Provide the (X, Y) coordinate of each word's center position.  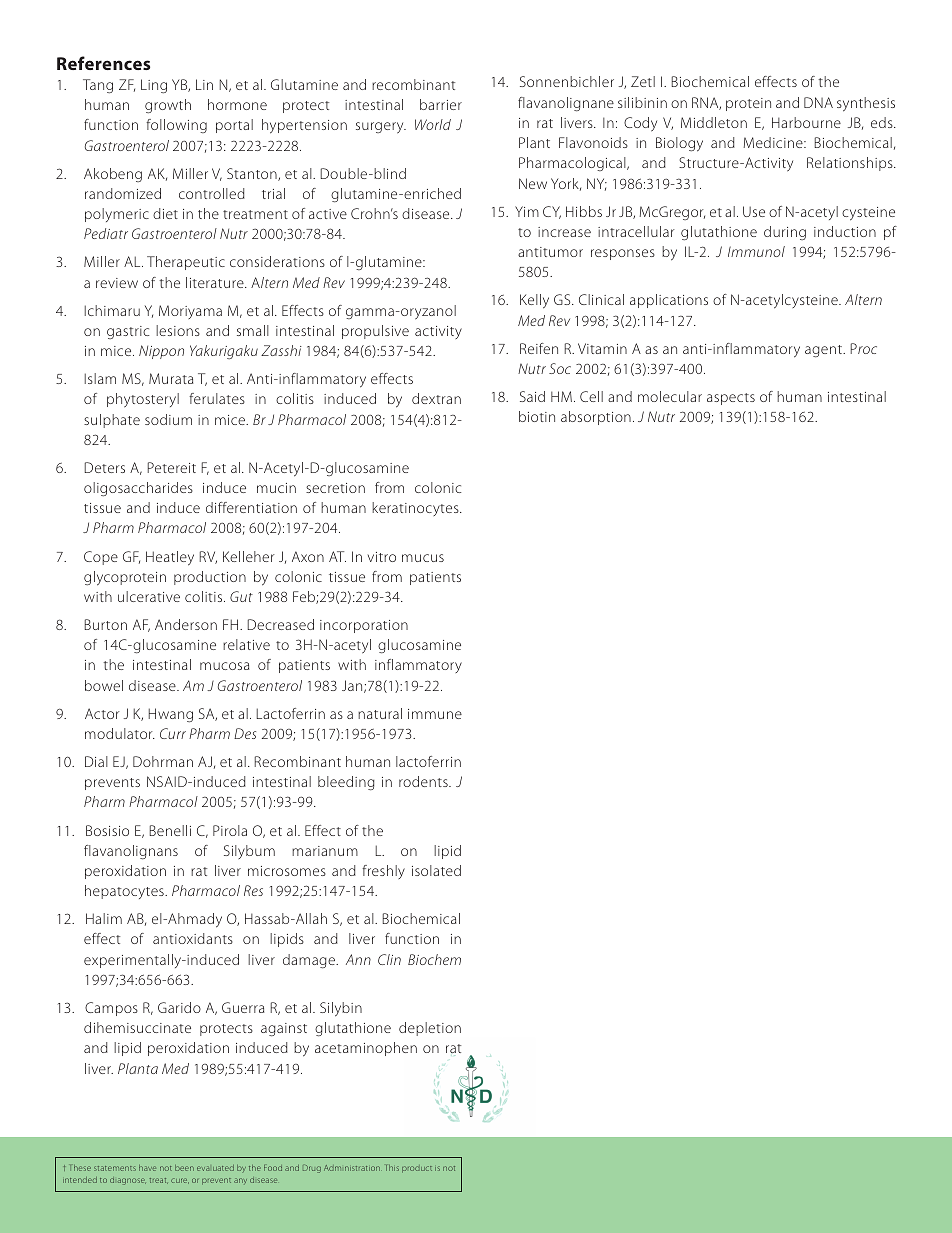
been (184, 1168)
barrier (441, 104)
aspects (731, 399)
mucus (423, 558)
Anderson (186, 624)
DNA (818, 102)
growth (168, 106)
